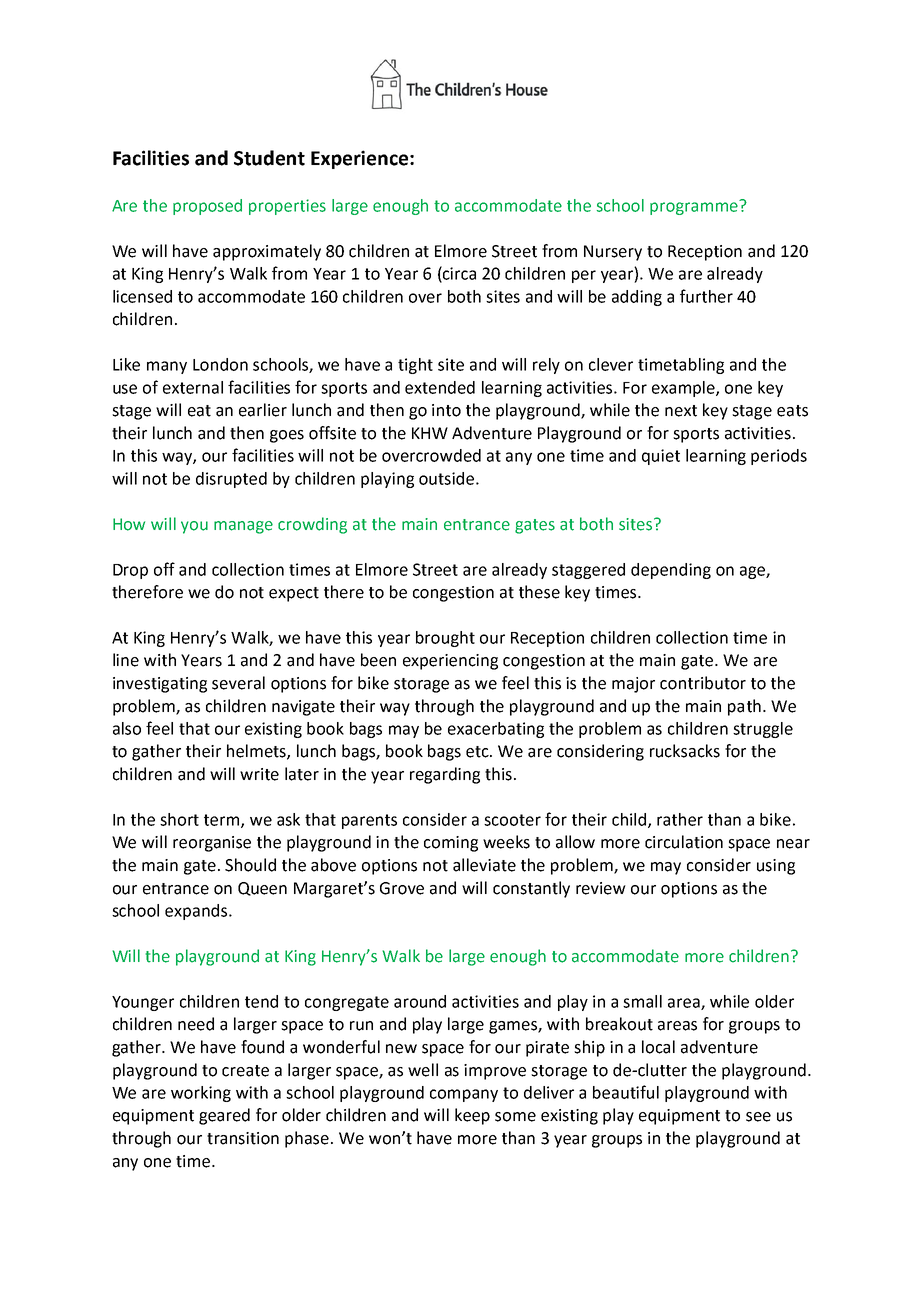  What do you see at coordinates (758, 1117) in the document?
I see `see` at bounding box center [758, 1117].
